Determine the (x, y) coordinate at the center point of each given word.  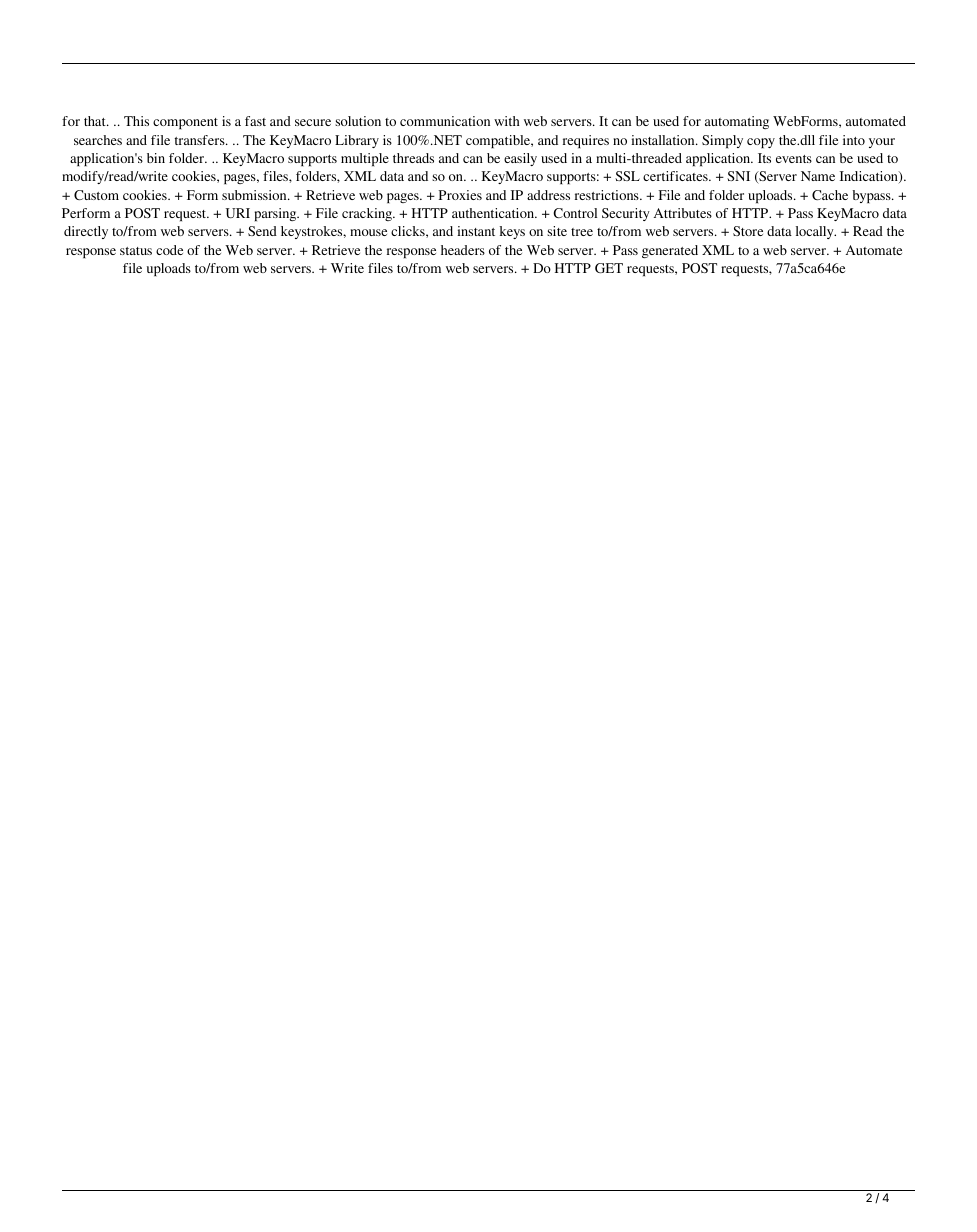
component (185, 123)
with (507, 121)
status (136, 251)
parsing (276, 214)
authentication (494, 213)
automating (737, 122)
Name (818, 176)
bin (156, 158)
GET (609, 268)
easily (520, 159)
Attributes (683, 213)
